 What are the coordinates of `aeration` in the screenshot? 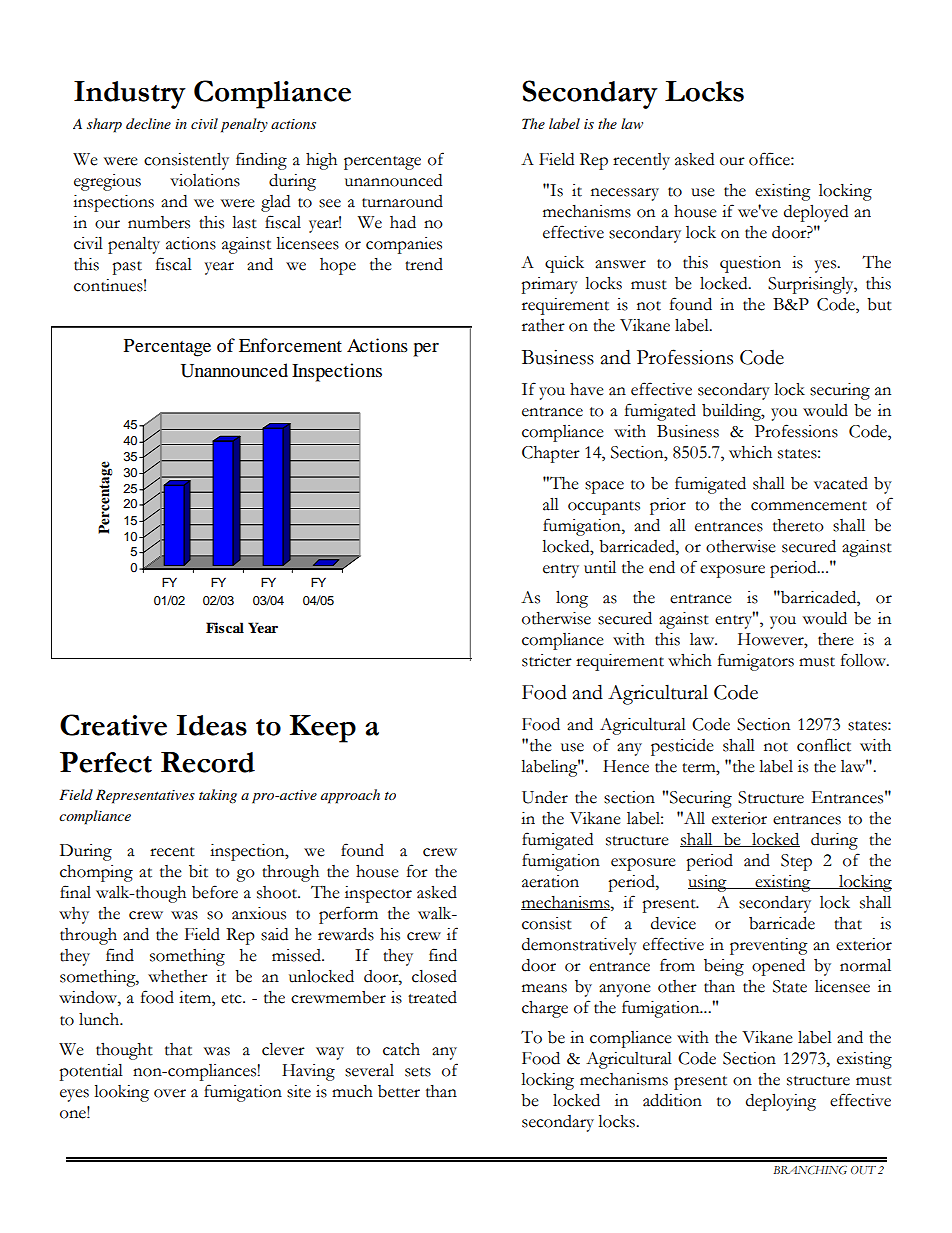 It's located at (550, 881).
